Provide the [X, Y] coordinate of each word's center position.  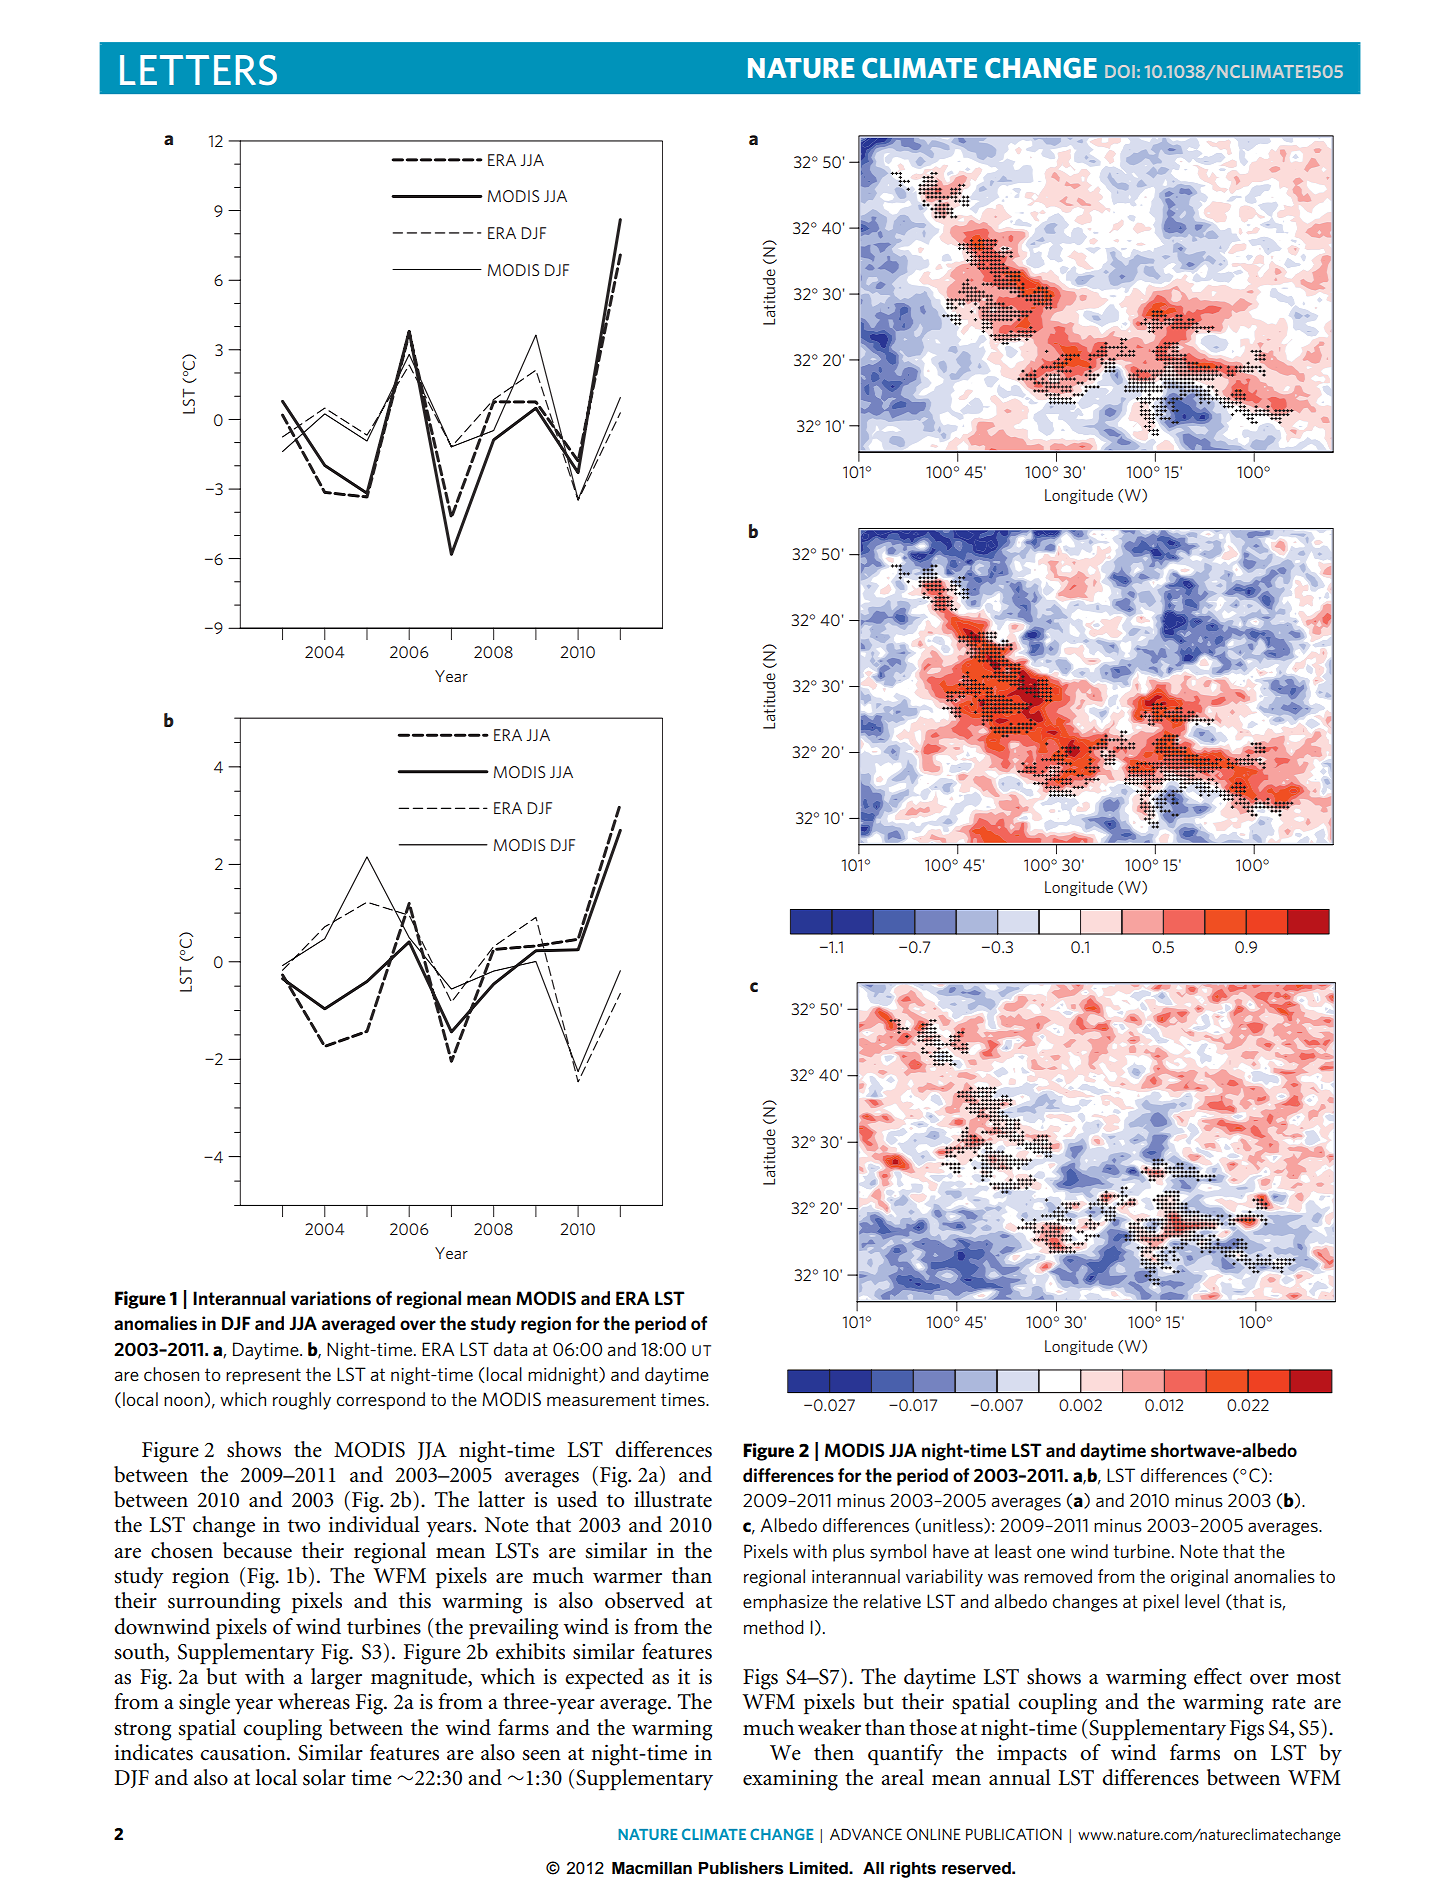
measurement [601, 1399]
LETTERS [198, 70]
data [510, 1349]
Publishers [741, 1868]
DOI [1120, 71]
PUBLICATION [1014, 1834]
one [1051, 1553]
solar [324, 1777]
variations [330, 1298]
